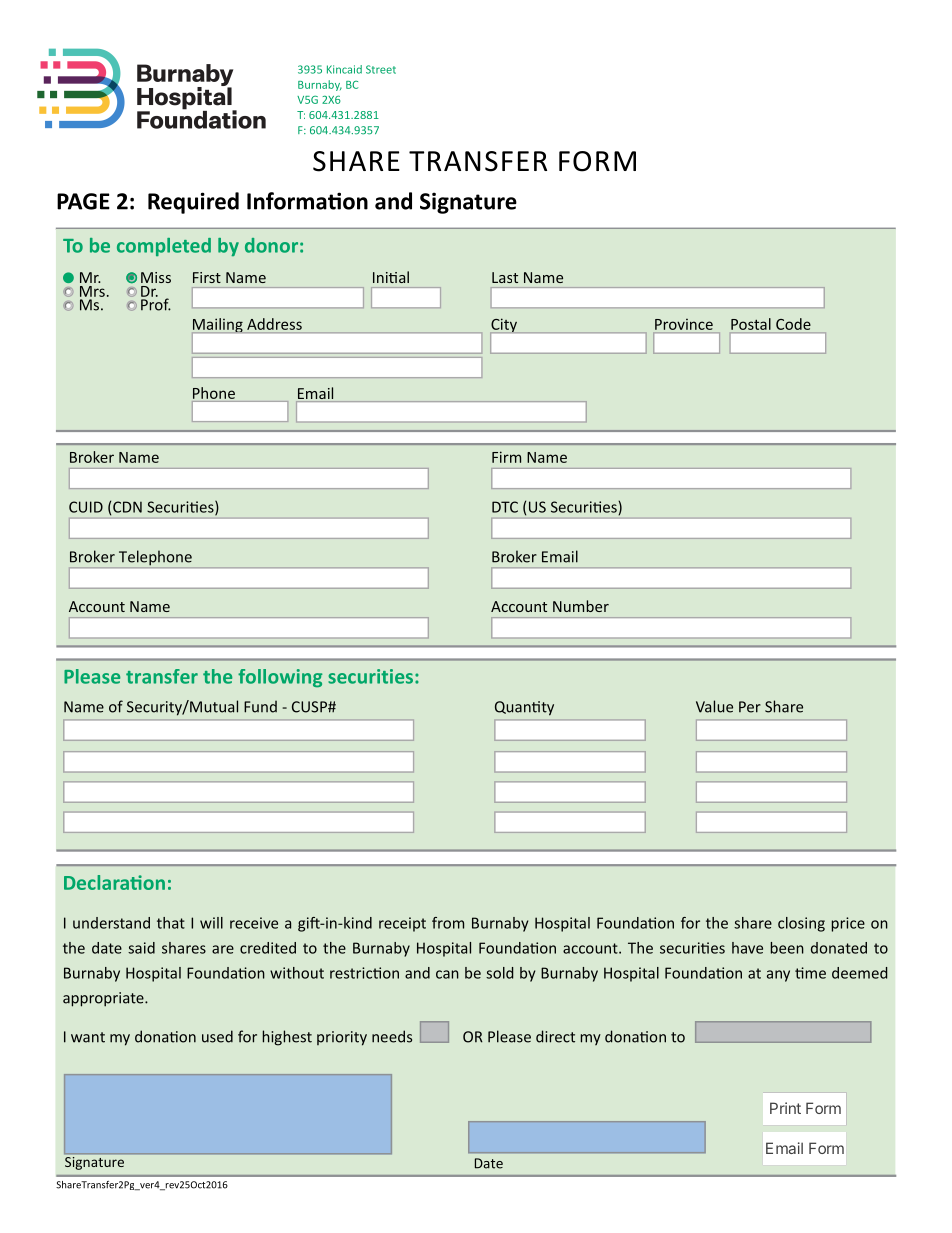 The height and width of the document is (1233, 952). What do you see at coordinates (127, 507) in the document?
I see `CDN` at bounding box center [127, 507].
